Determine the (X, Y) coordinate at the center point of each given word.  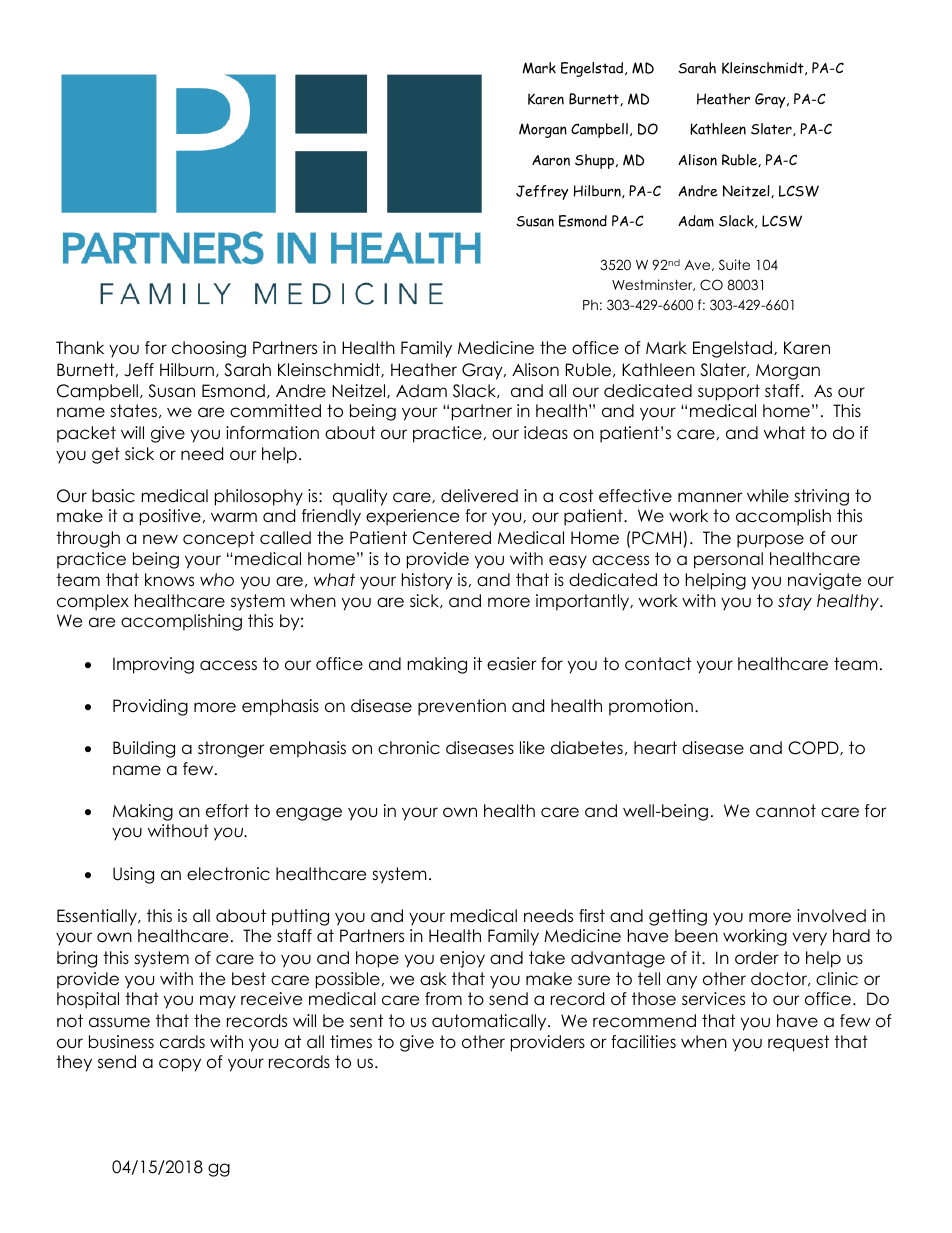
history (427, 581)
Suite (734, 265)
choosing (209, 349)
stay (795, 602)
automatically (490, 1022)
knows (169, 580)
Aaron (551, 160)
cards (182, 1042)
